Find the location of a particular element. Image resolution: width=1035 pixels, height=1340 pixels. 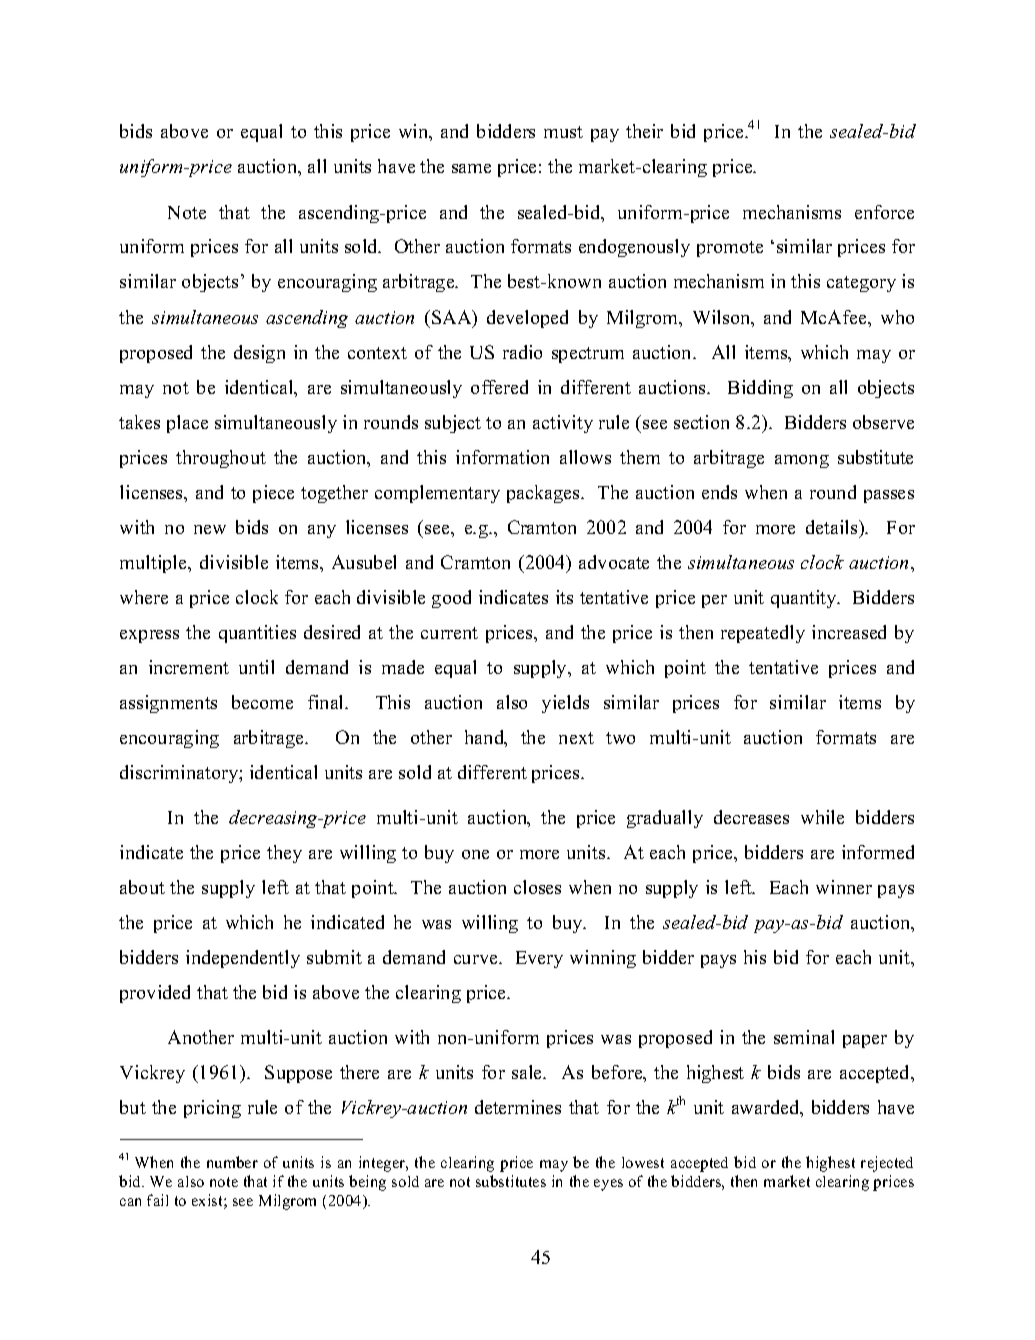

place is located at coordinates (187, 424).
